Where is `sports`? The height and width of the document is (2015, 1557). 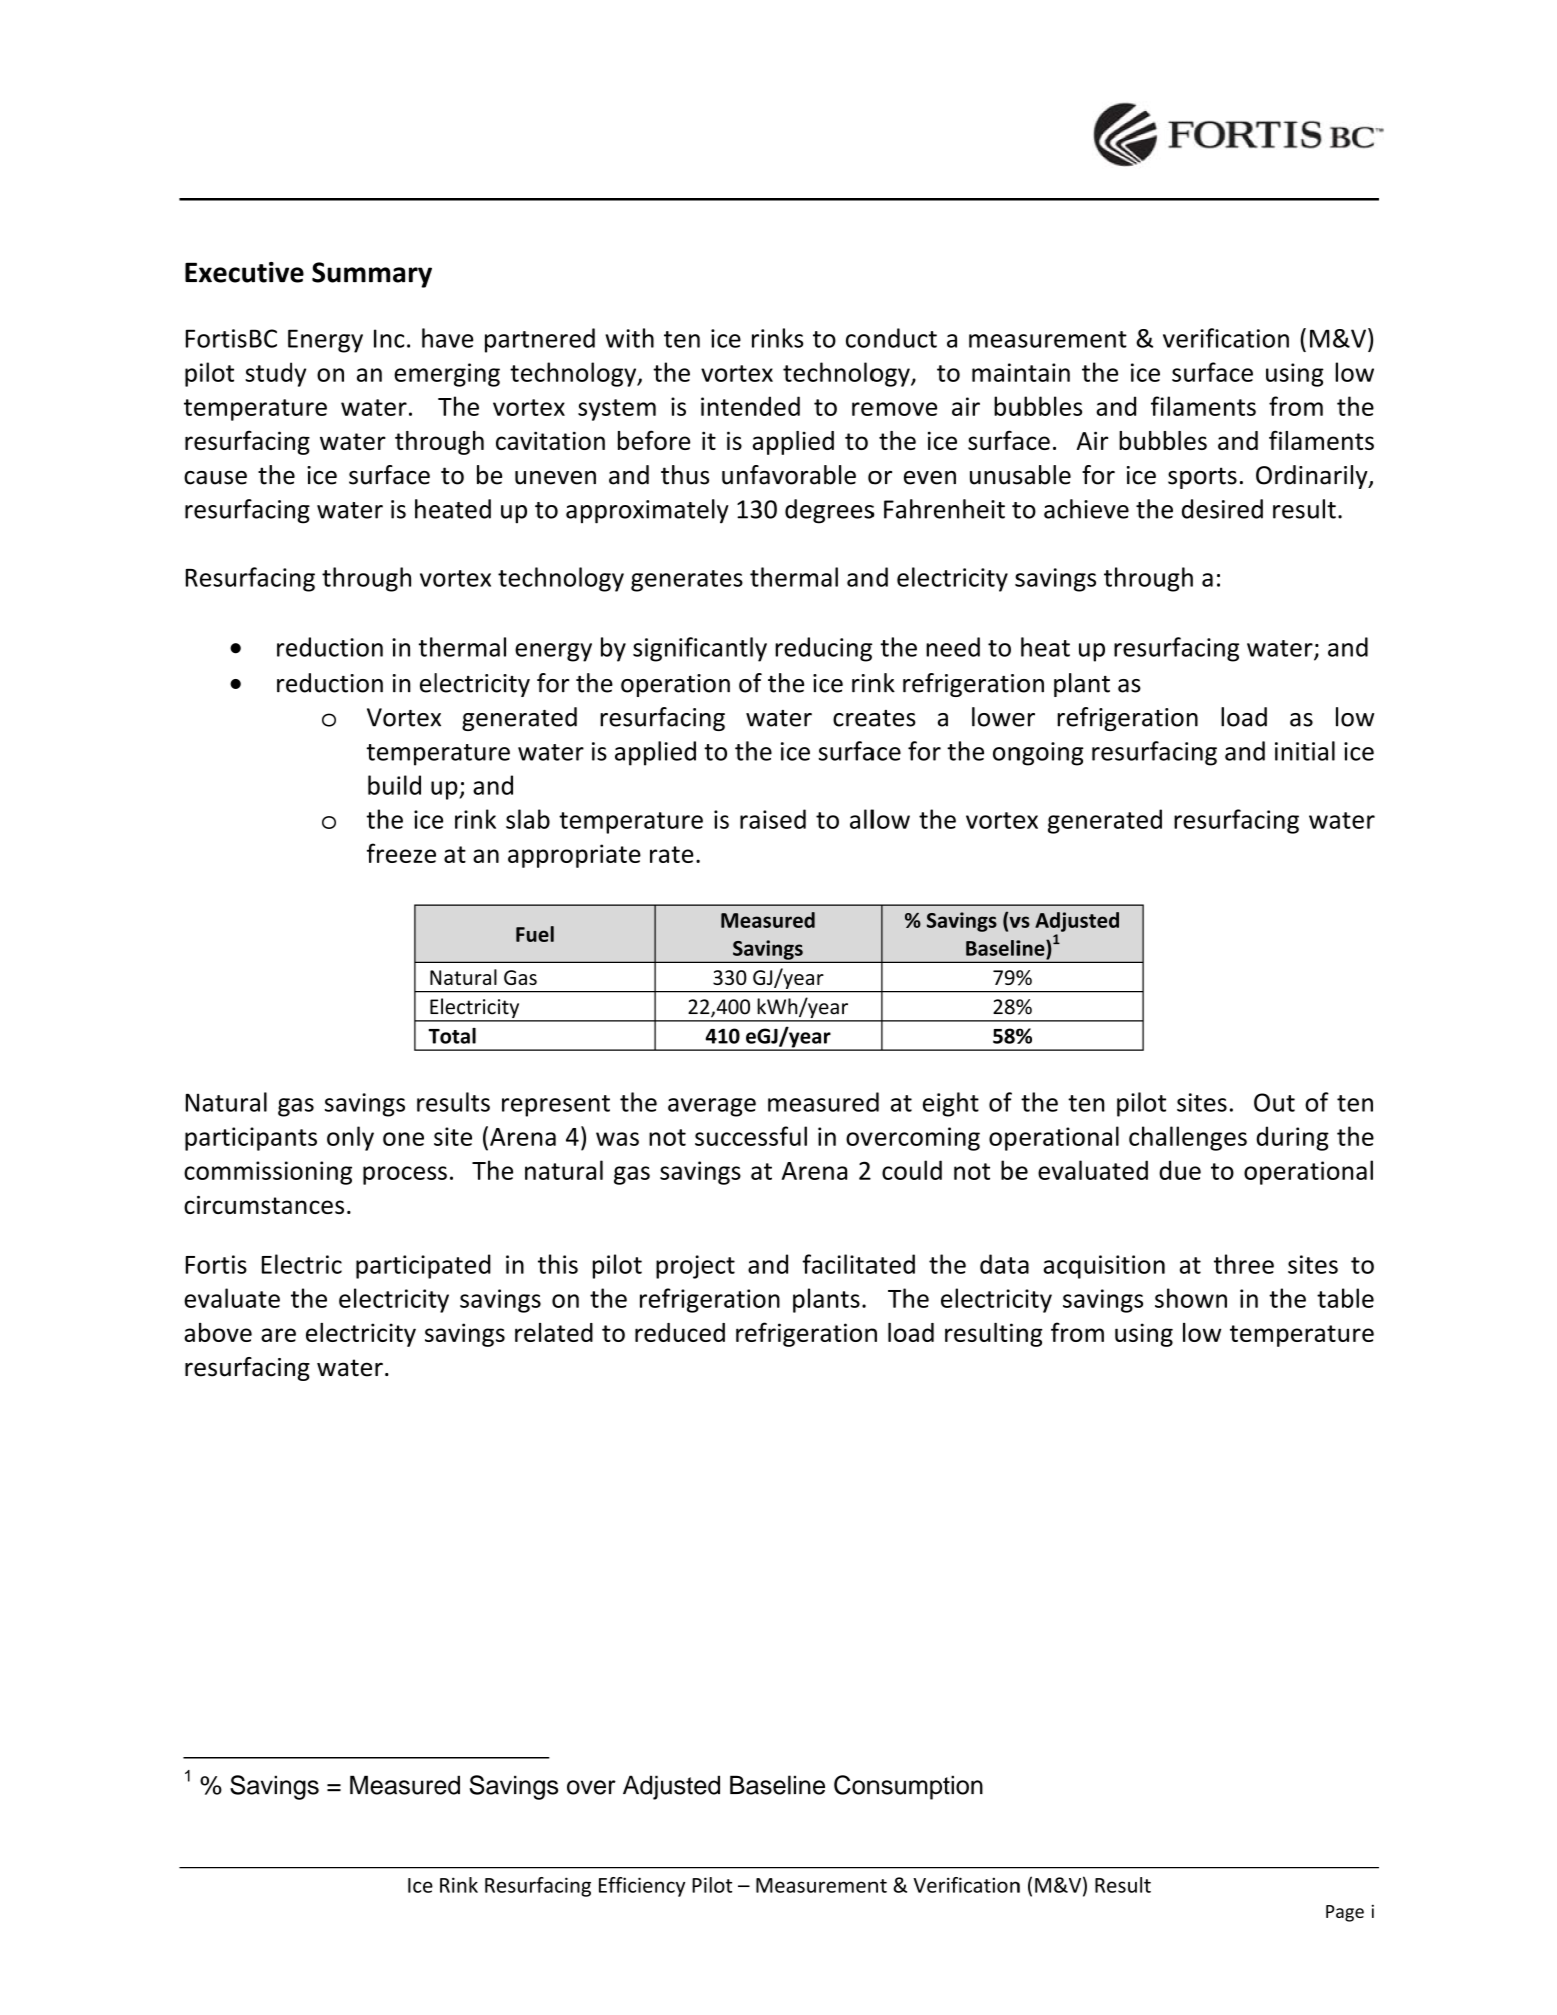
sports is located at coordinates (1202, 478).
